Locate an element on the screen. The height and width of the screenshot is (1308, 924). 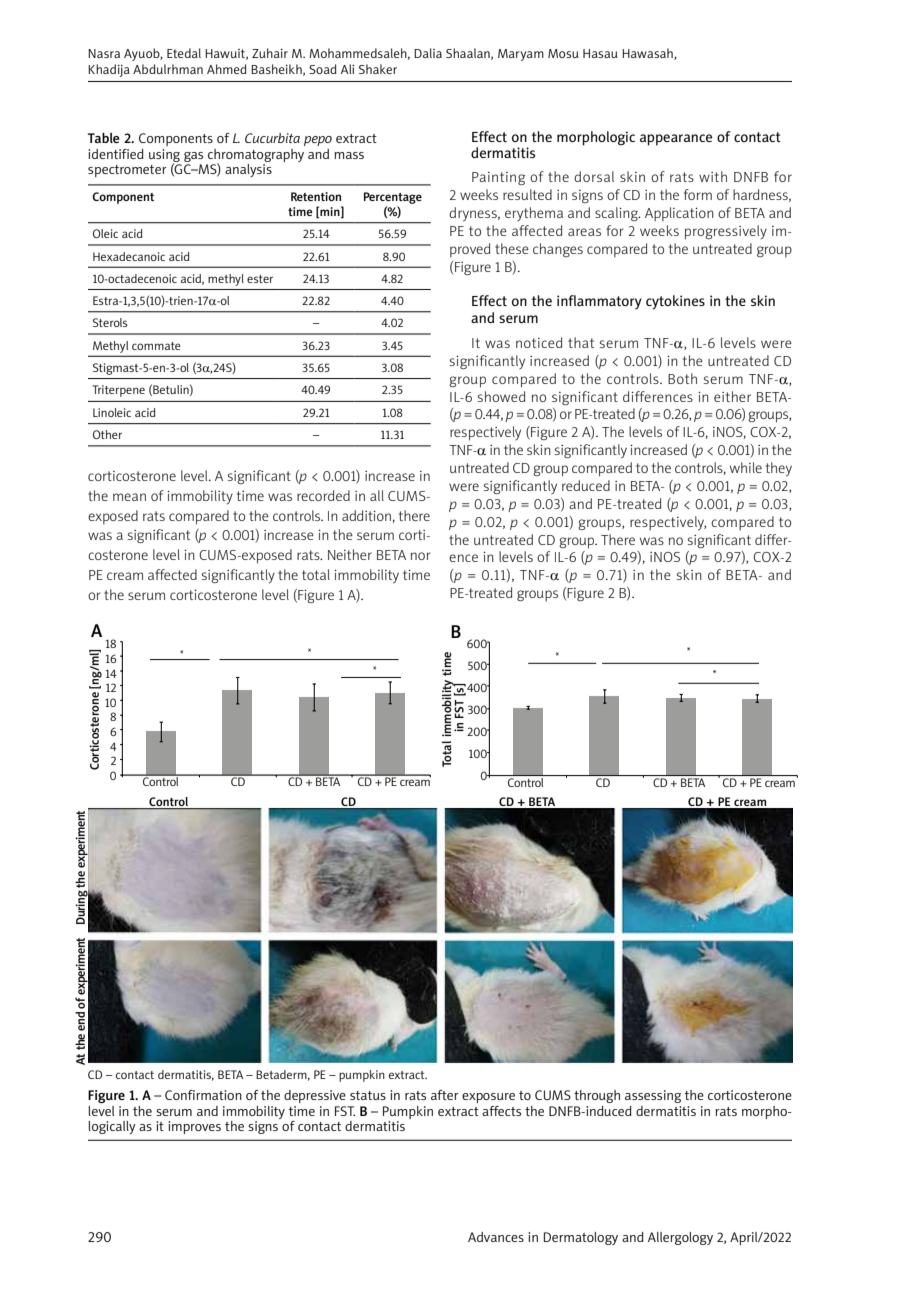
appearance is located at coordinates (676, 140).
